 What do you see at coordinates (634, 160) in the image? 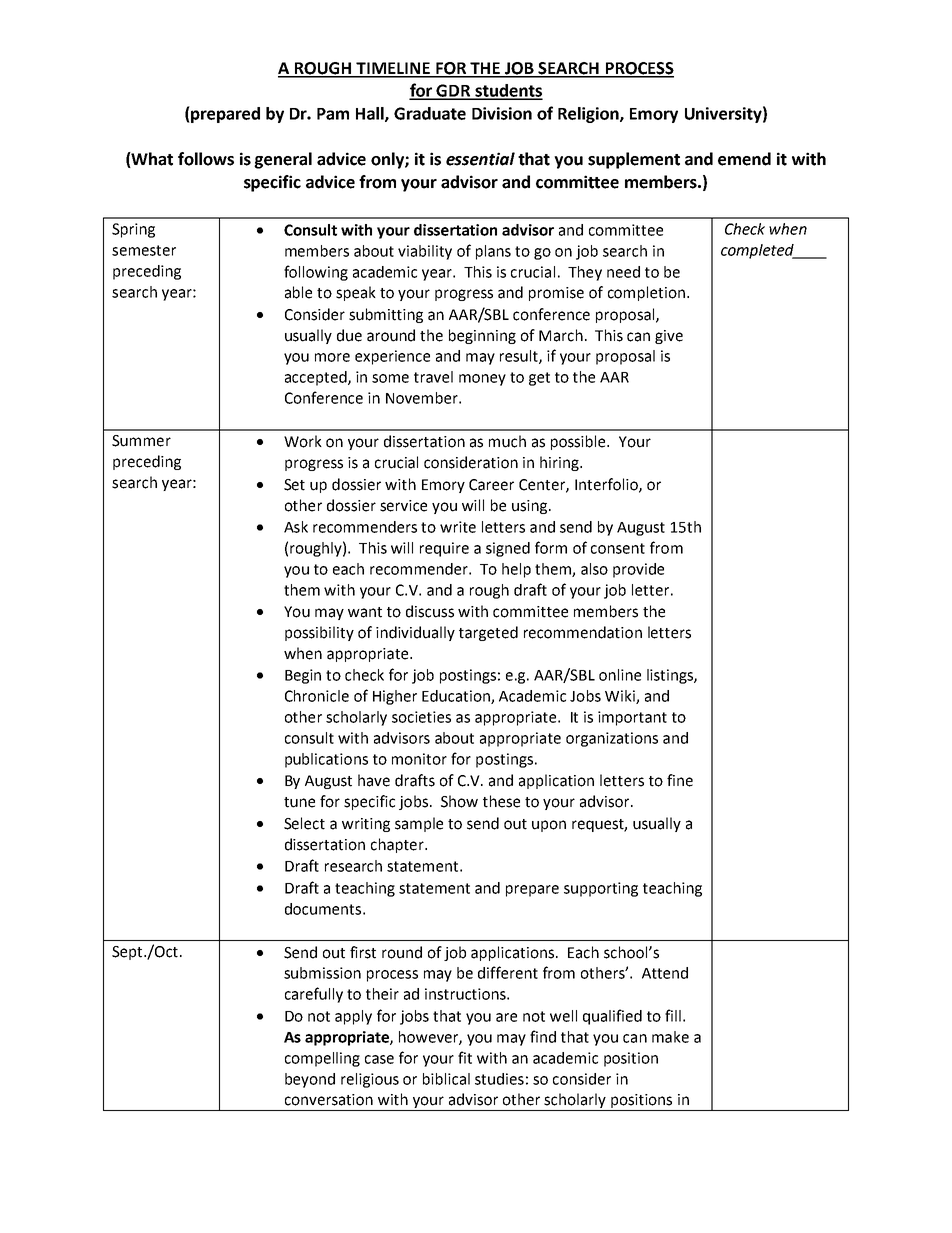
I see `supplement` at bounding box center [634, 160].
